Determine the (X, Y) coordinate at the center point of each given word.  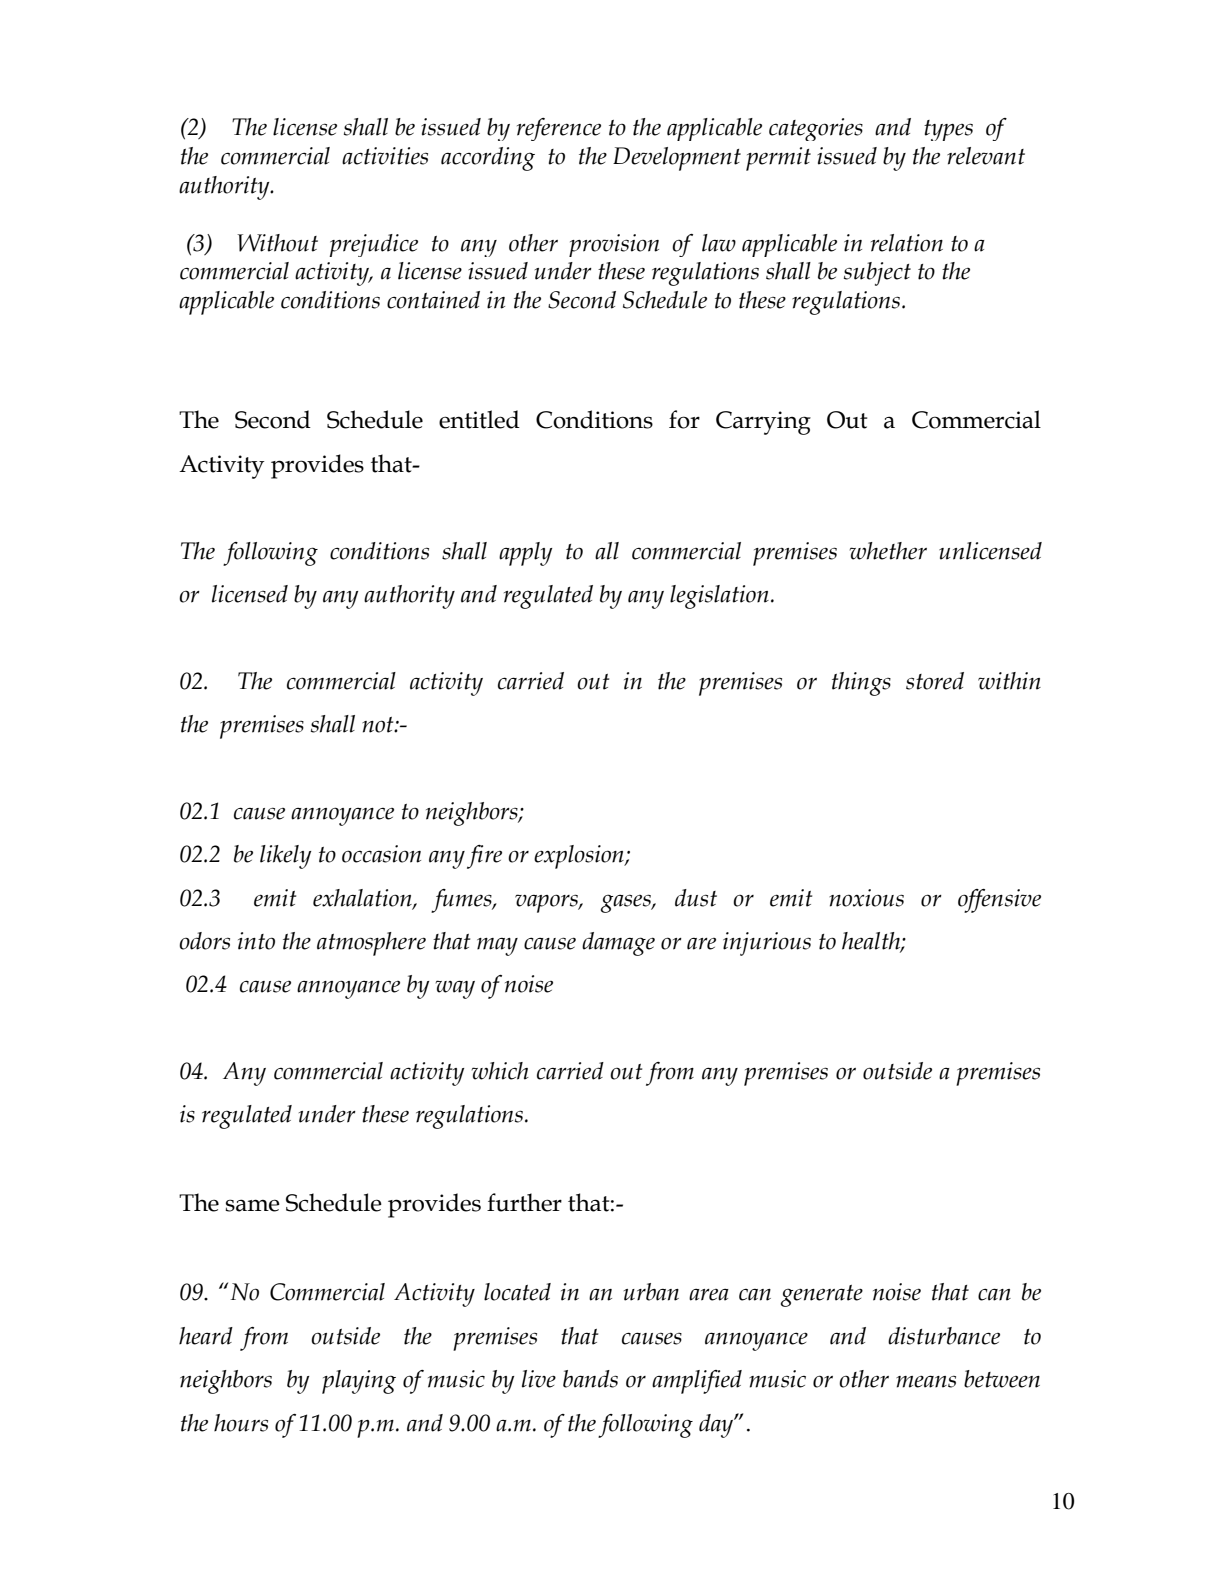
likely (285, 857)
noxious (866, 898)
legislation (719, 597)
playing (359, 1382)
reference (559, 129)
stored (935, 681)
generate (822, 1296)
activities (385, 156)
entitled (479, 419)
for (684, 419)
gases (627, 903)
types (948, 130)
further (524, 1202)
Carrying (763, 423)
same (252, 1205)
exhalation (363, 898)
